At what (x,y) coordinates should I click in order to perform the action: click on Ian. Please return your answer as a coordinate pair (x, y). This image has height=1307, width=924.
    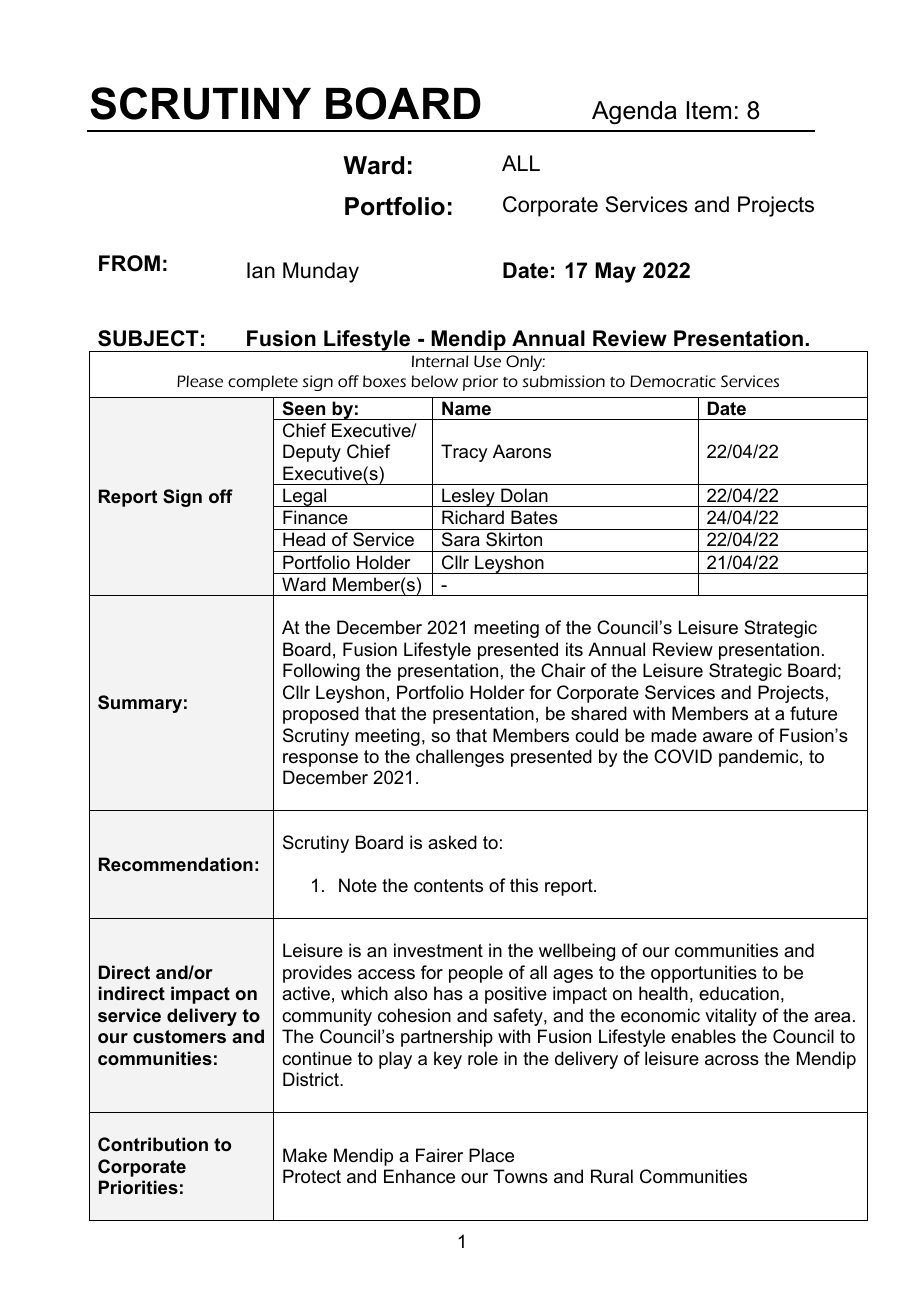
    Looking at the image, I should click on (261, 270).
